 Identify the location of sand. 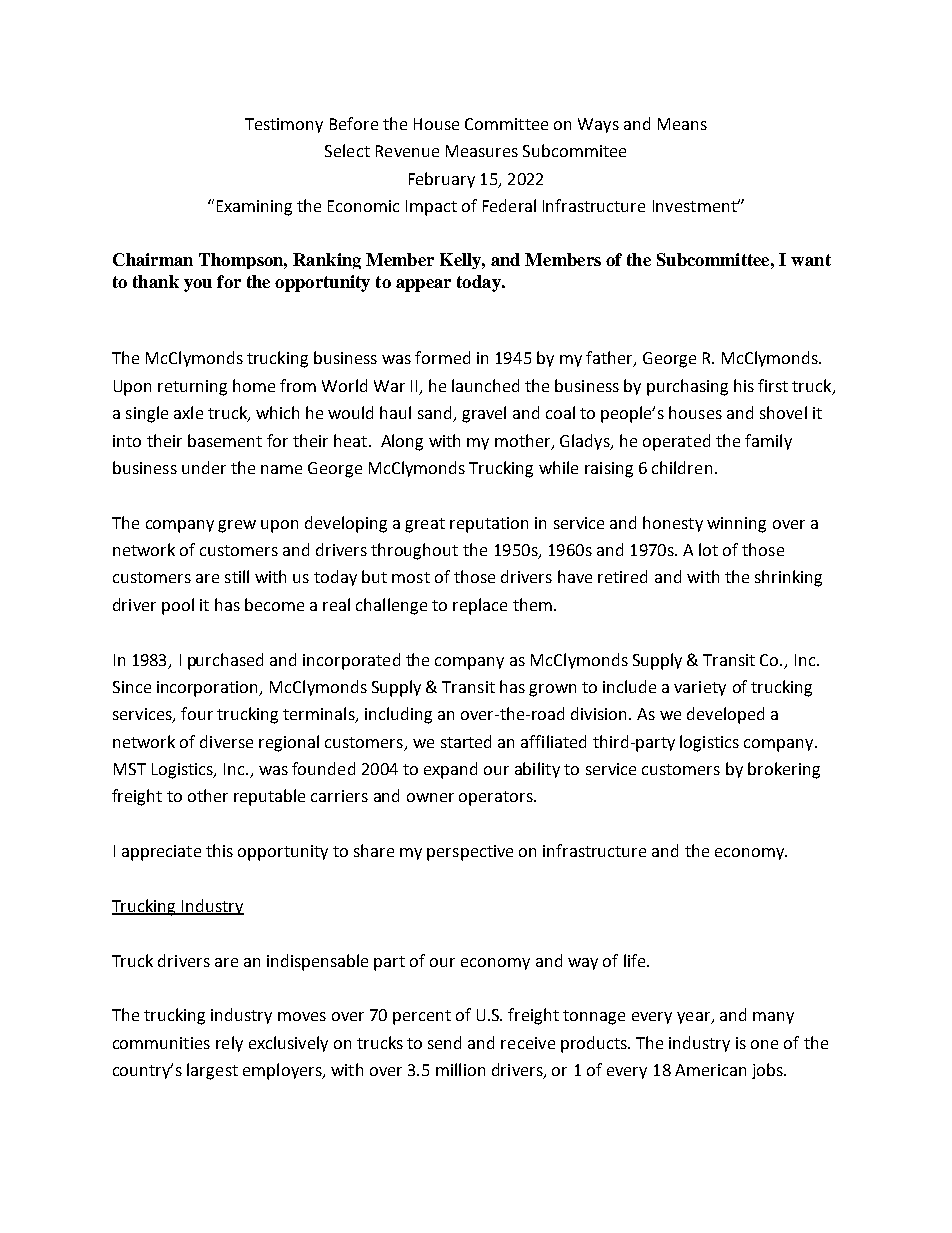
(436, 414).
